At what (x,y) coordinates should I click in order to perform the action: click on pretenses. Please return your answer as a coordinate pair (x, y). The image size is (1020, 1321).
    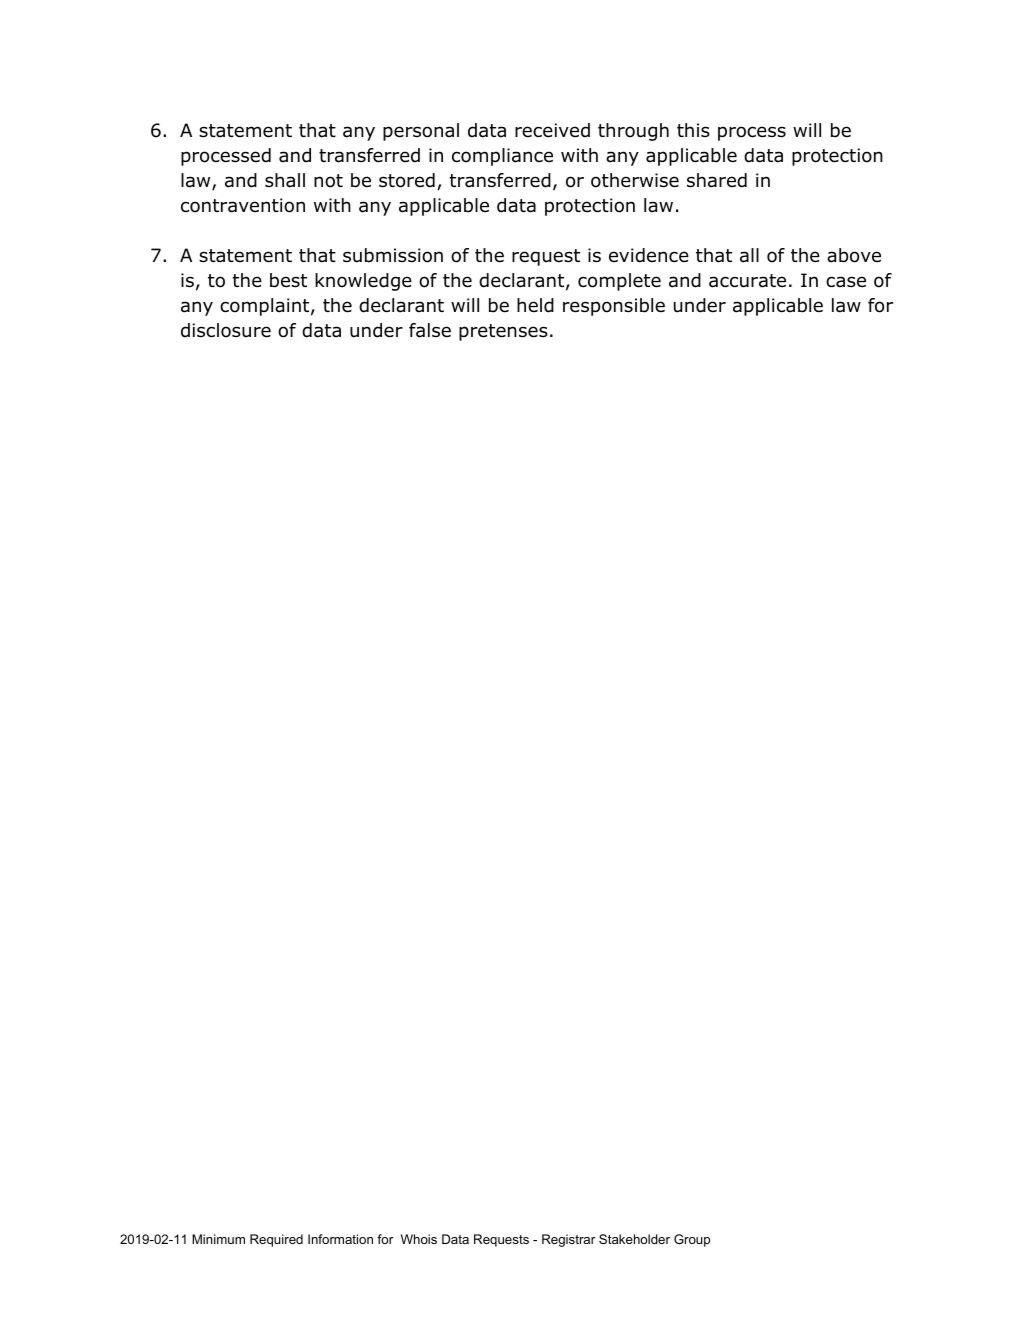
    Looking at the image, I should click on (503, 332).
